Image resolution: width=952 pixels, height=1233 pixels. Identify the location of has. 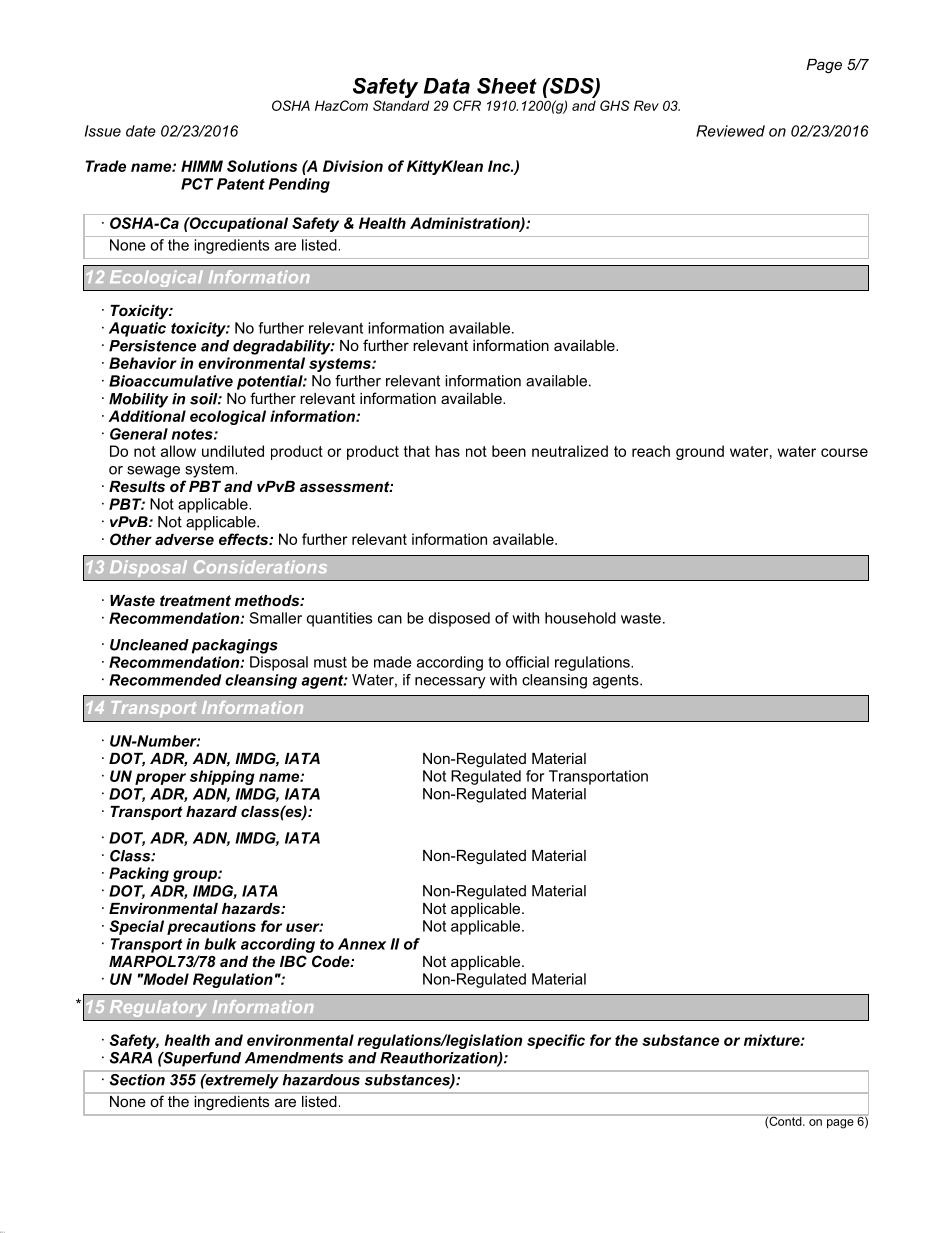
(447, 451).
